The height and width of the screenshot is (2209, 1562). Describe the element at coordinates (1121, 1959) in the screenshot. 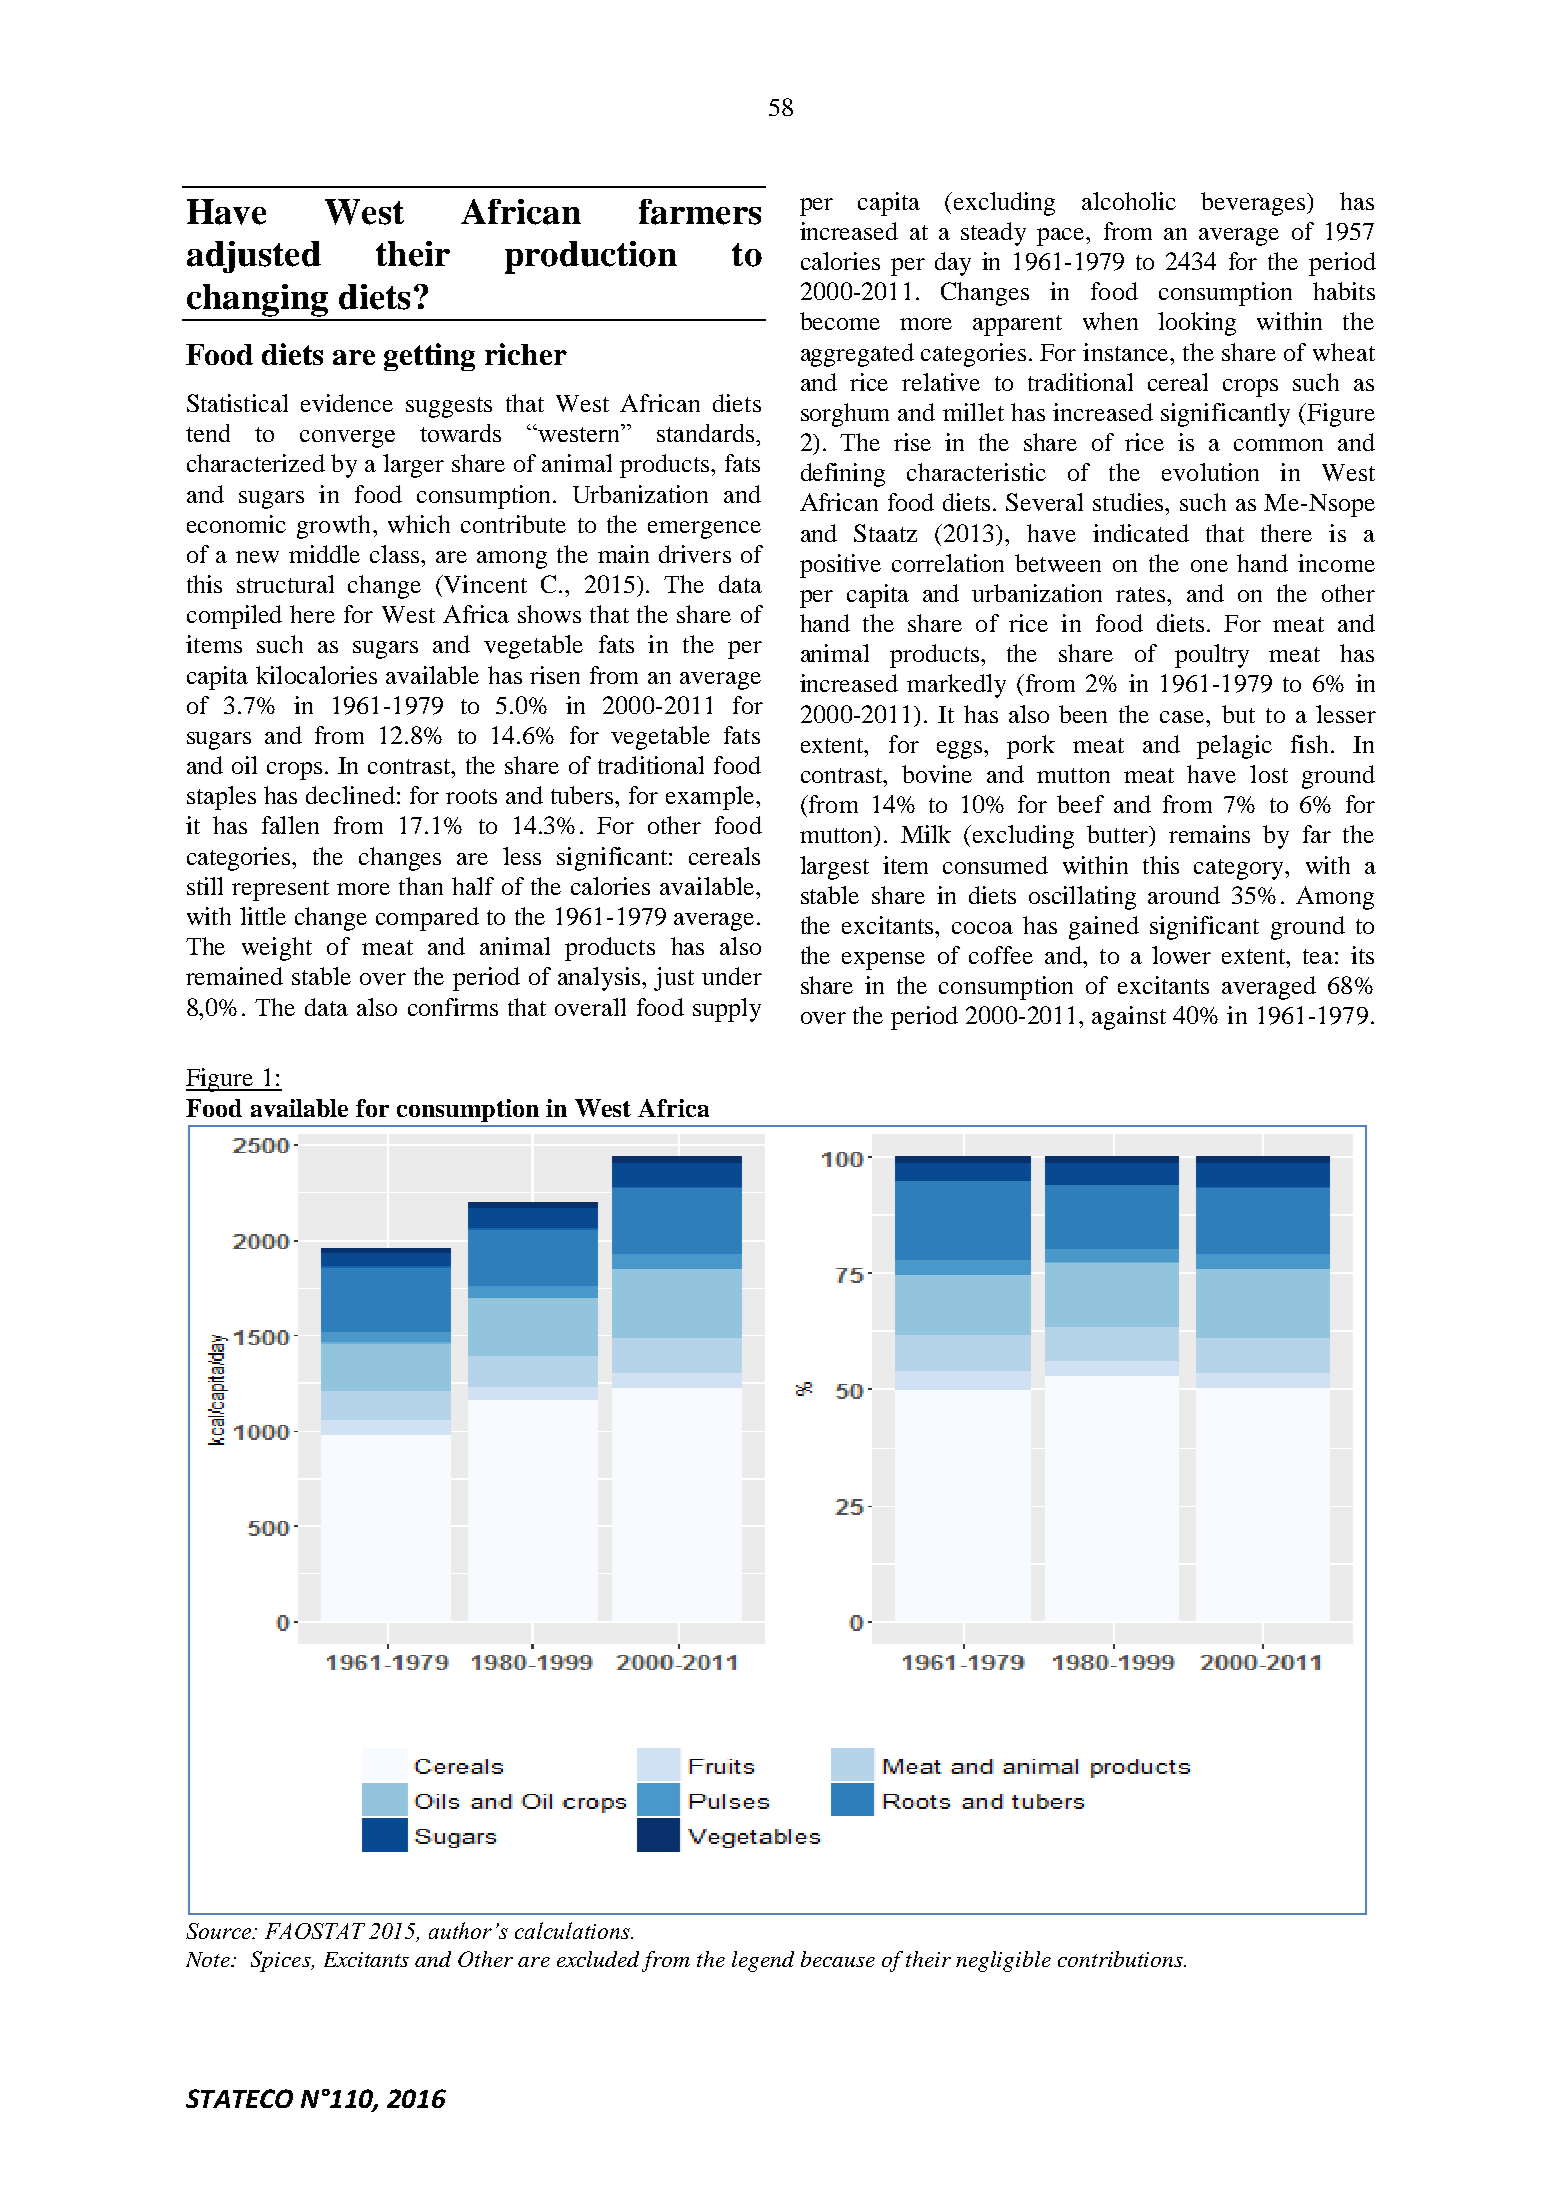

I see `contributions` at that location.
